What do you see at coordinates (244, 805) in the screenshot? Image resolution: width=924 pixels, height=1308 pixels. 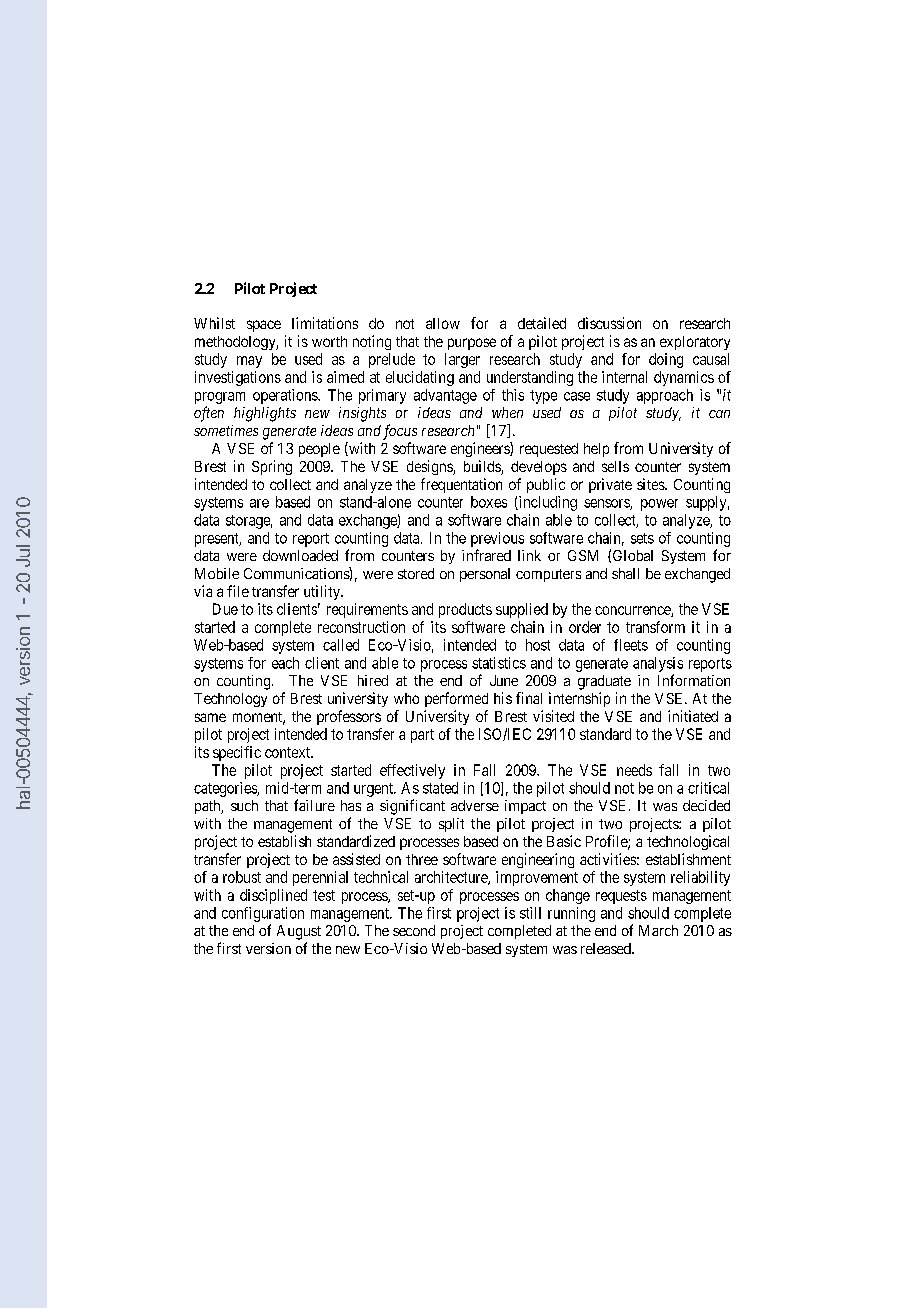 I see `such` at bounding box center [244, 805].
